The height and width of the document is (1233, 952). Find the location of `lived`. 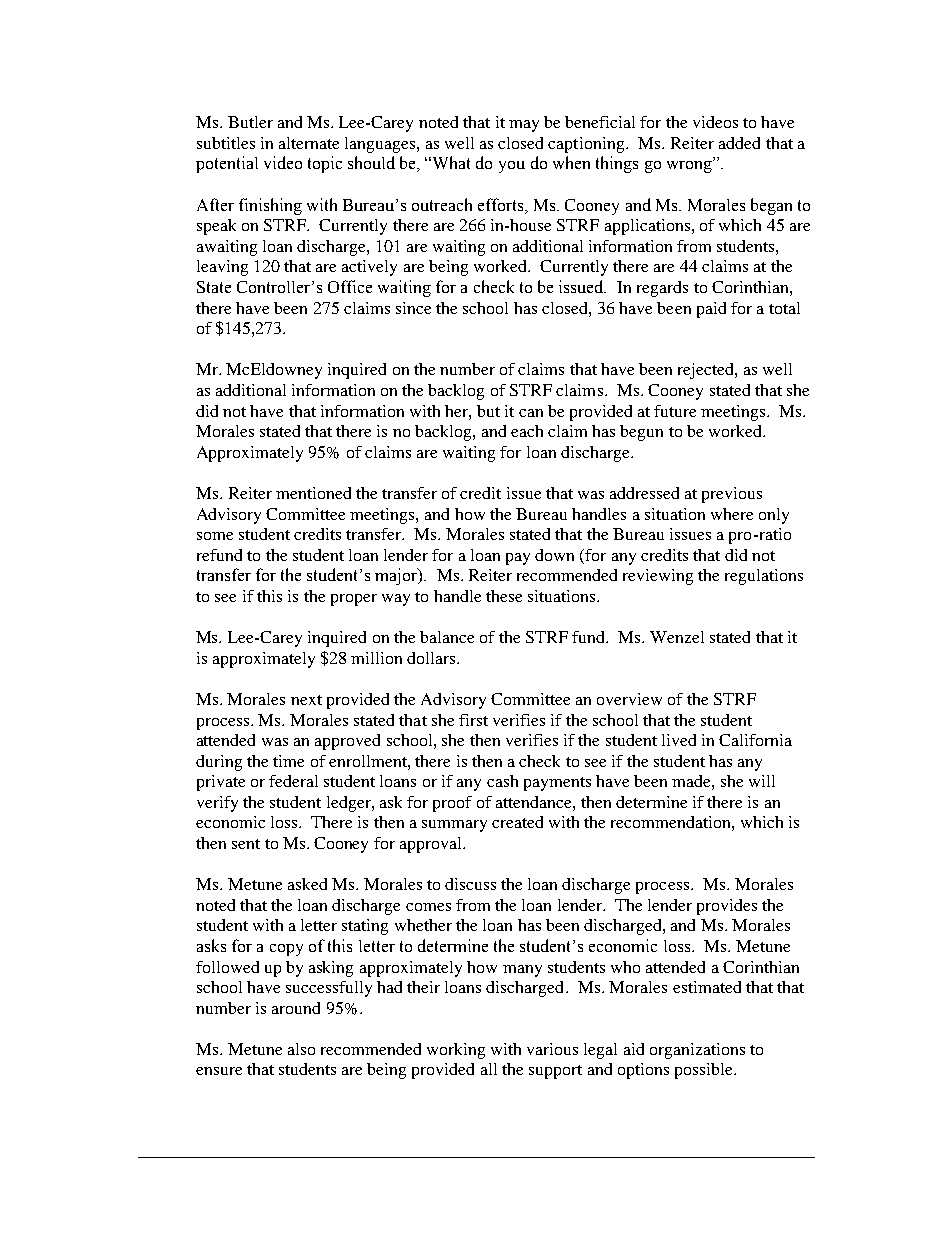

lived is located at coordinates (679, 740).
